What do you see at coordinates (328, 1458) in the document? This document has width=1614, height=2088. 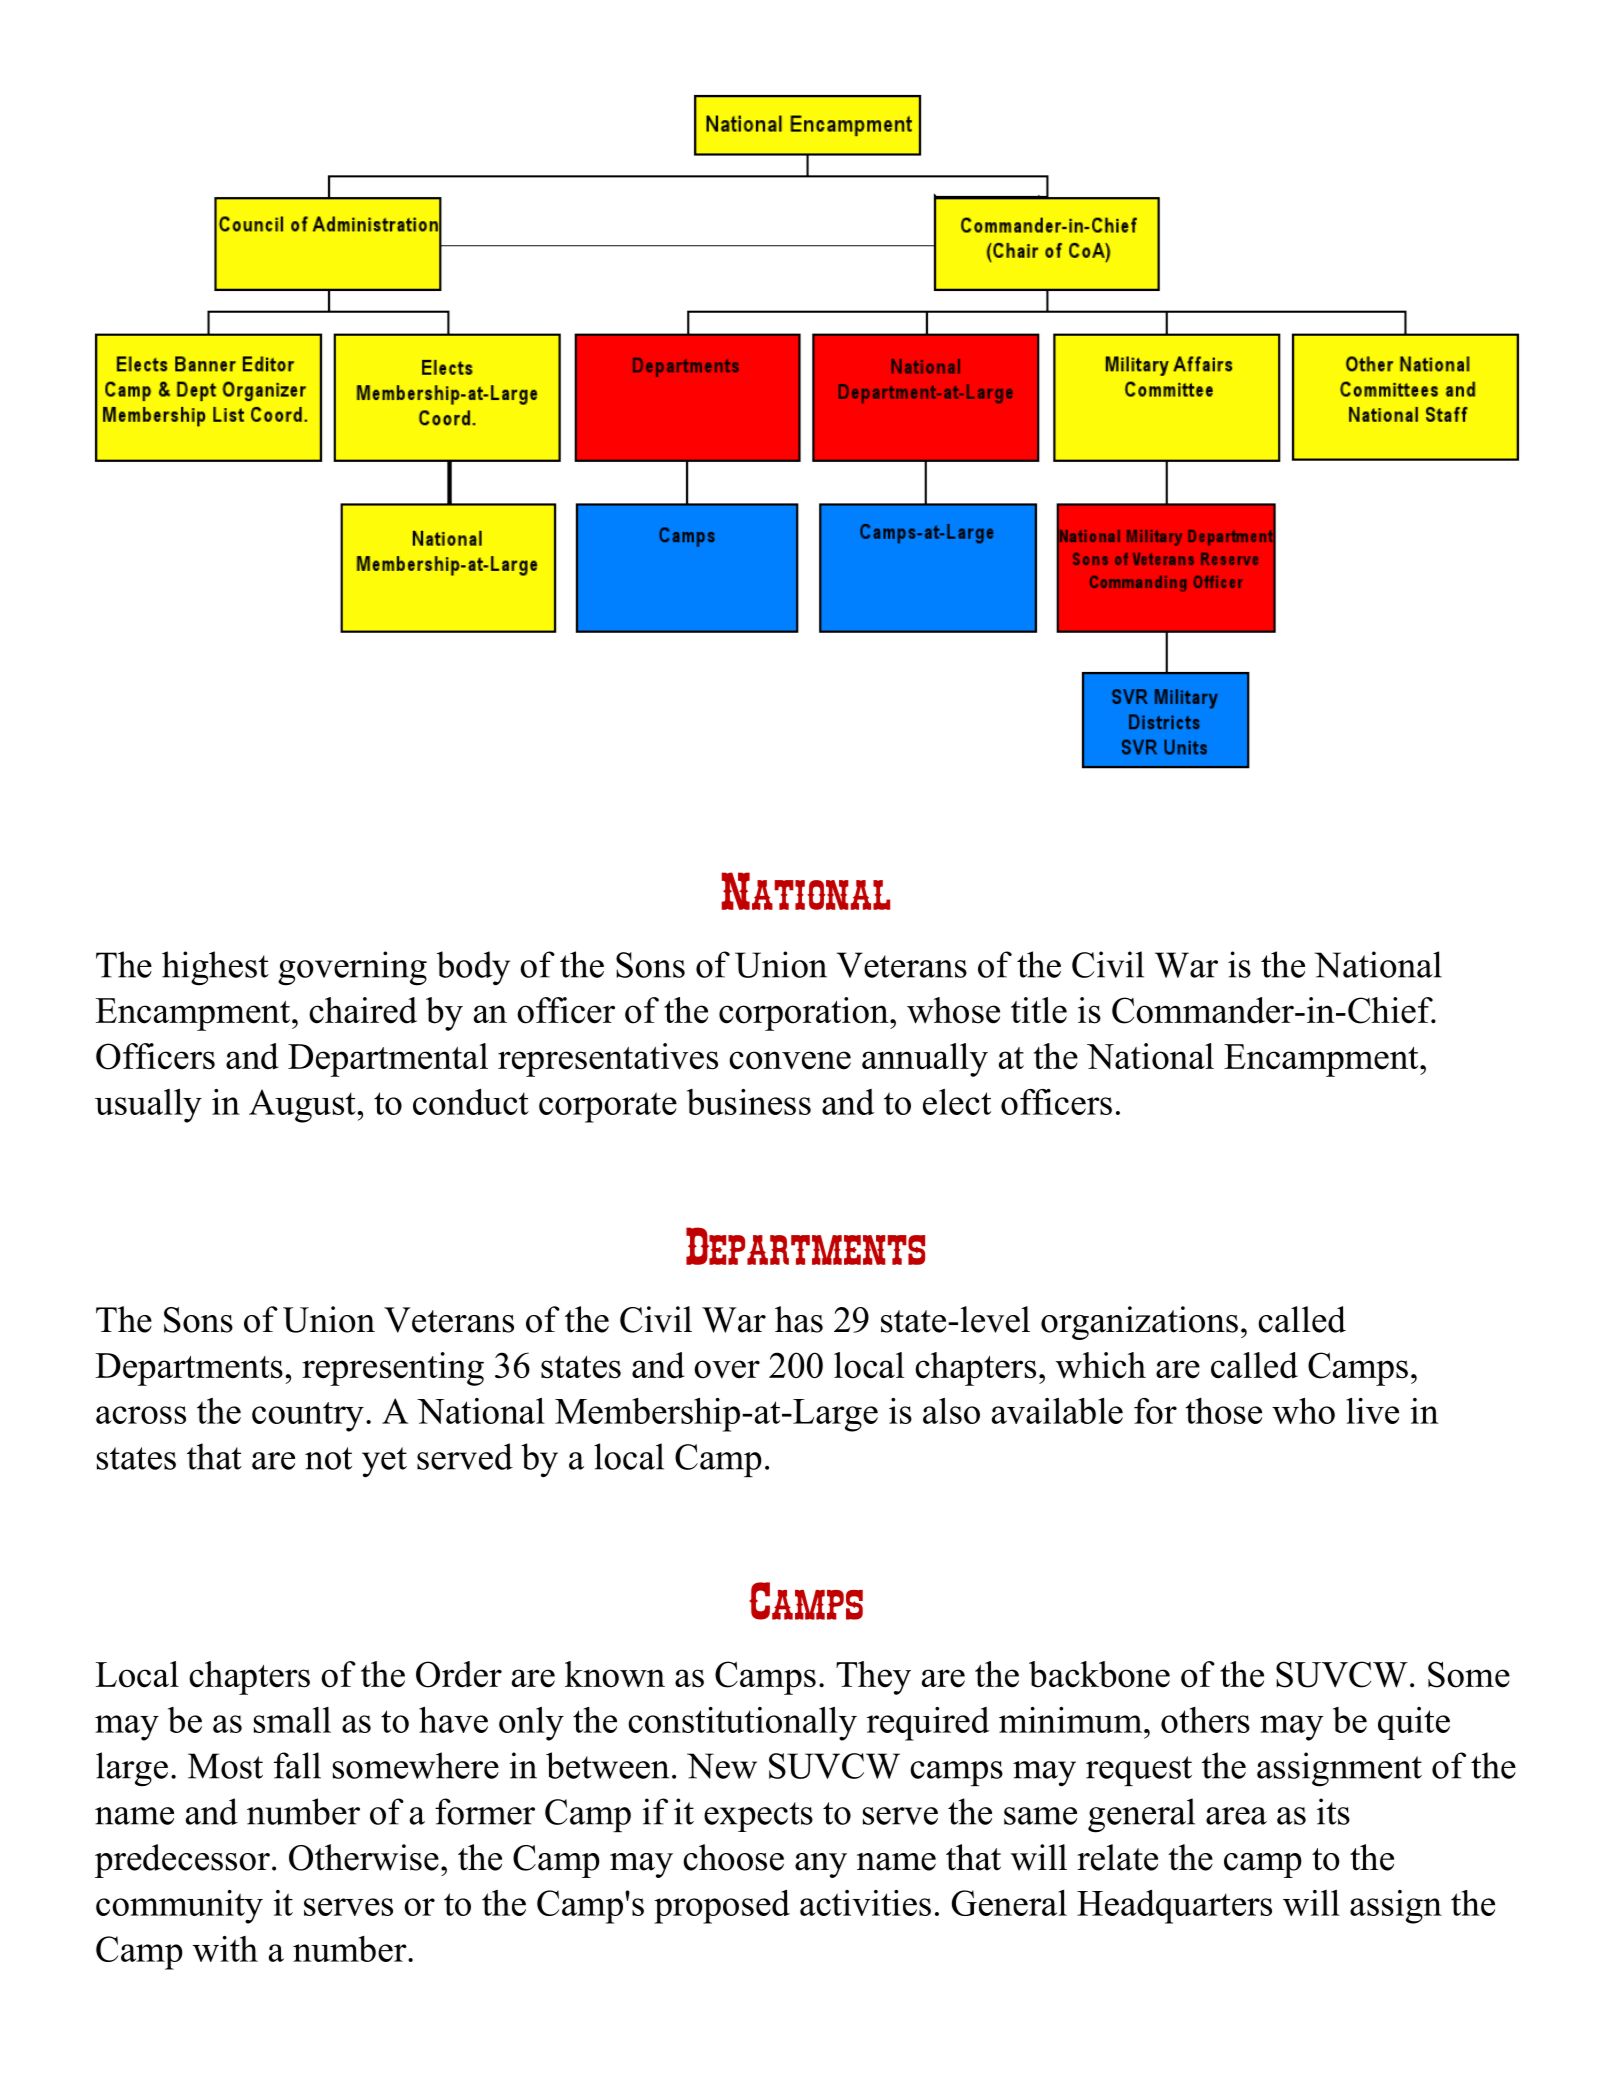 I see `not` at bounding box center [328, 1458].
